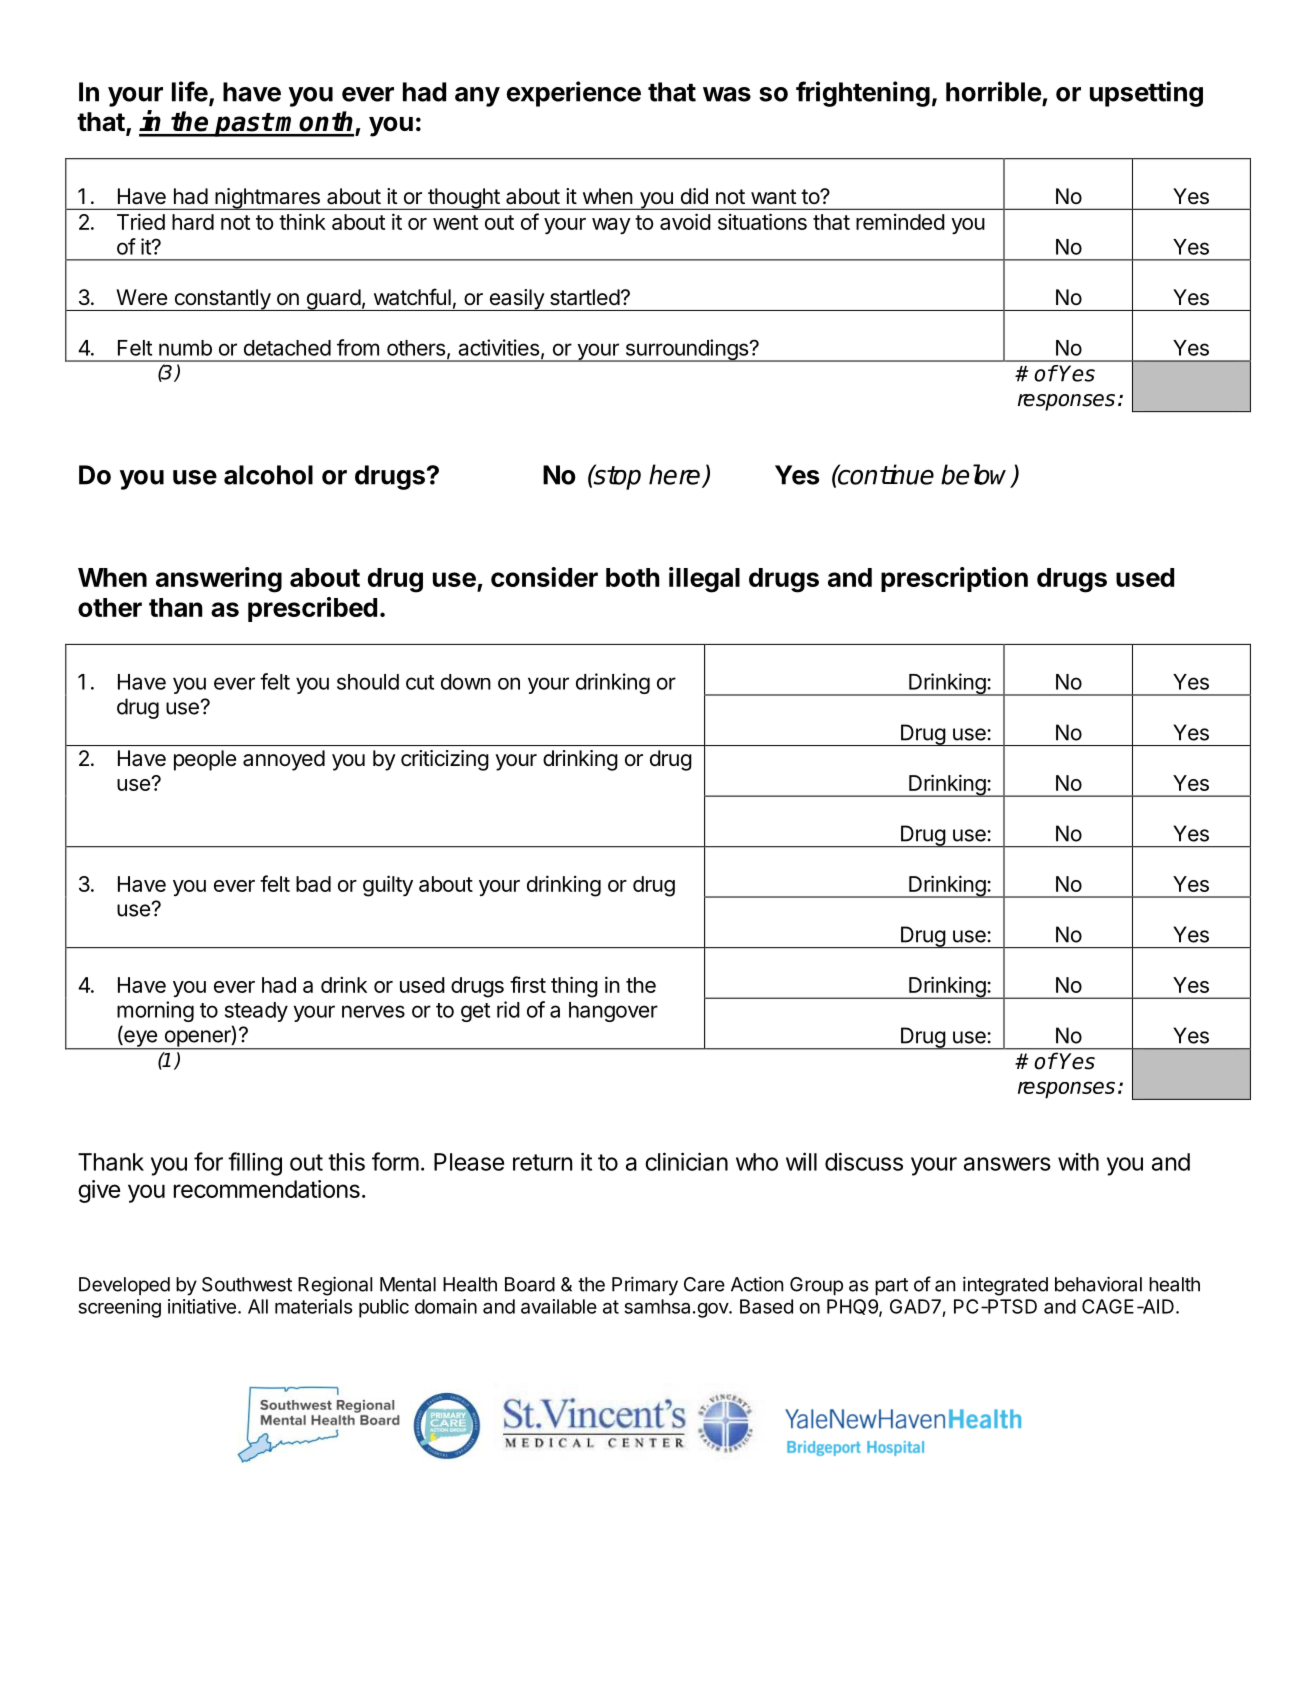 This screenshot has width=1316, height=1703. I want to click on integrated, so click(1005, 1286).
